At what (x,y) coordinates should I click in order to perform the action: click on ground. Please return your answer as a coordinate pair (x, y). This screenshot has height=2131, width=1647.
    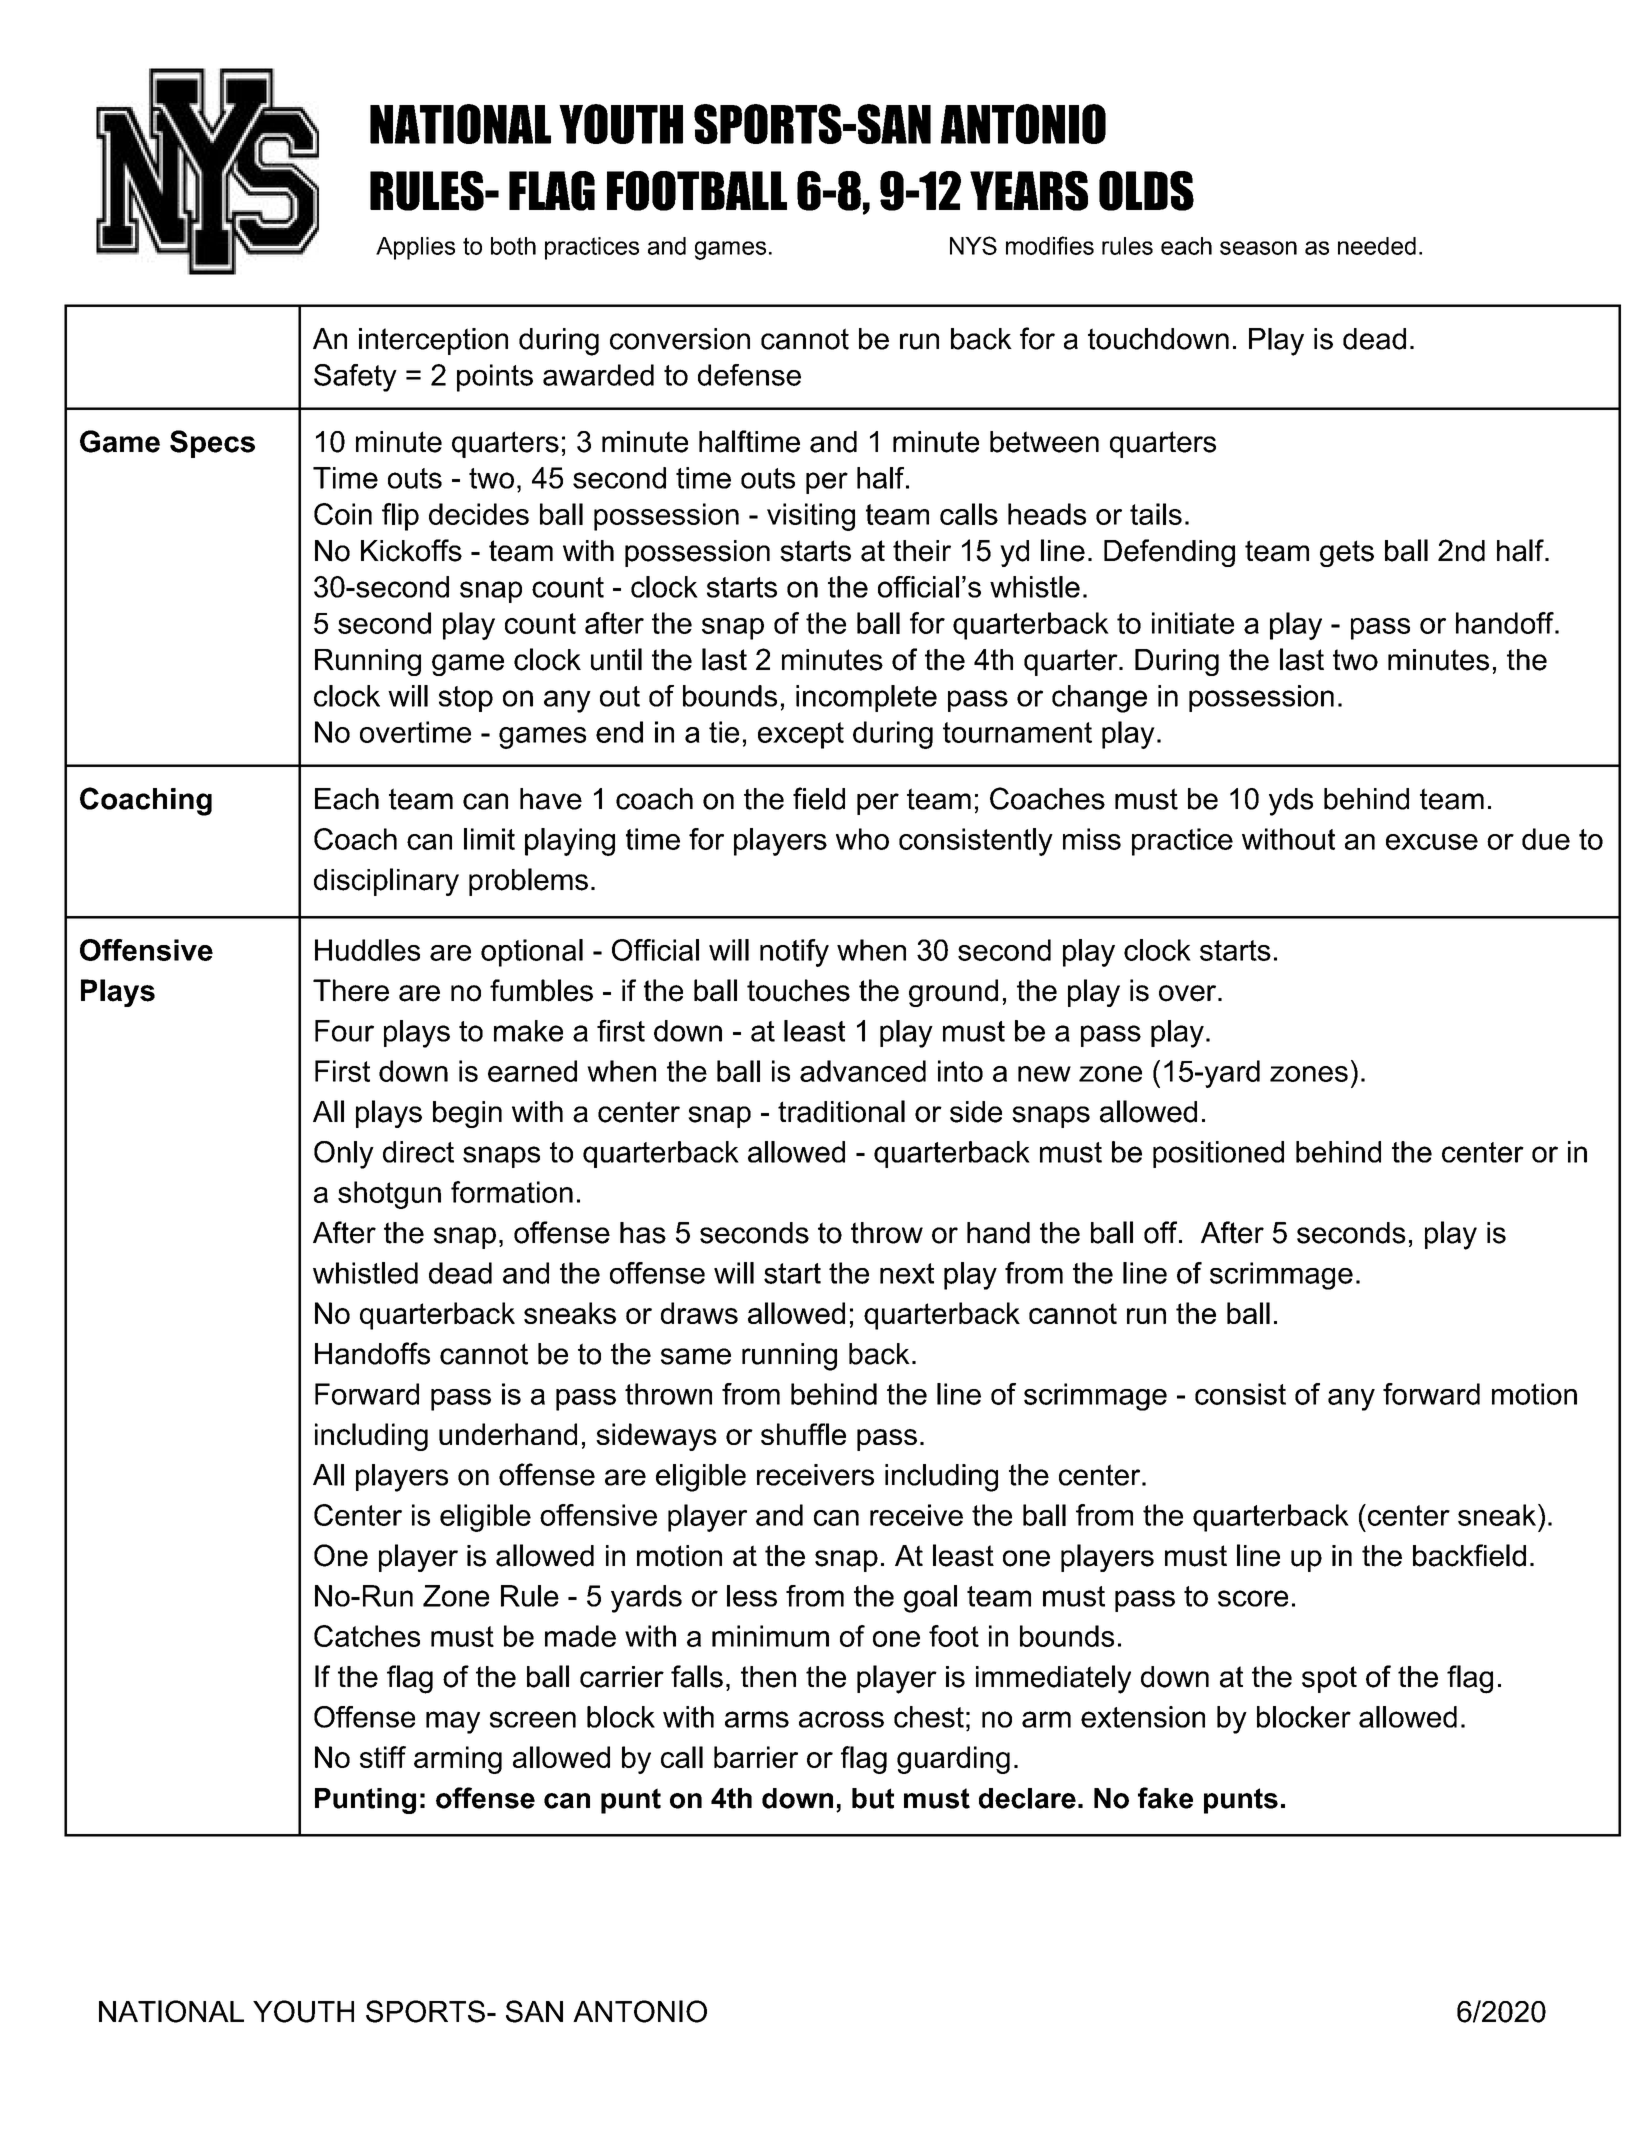
    Looking at the image, I should click on (953, 993).
